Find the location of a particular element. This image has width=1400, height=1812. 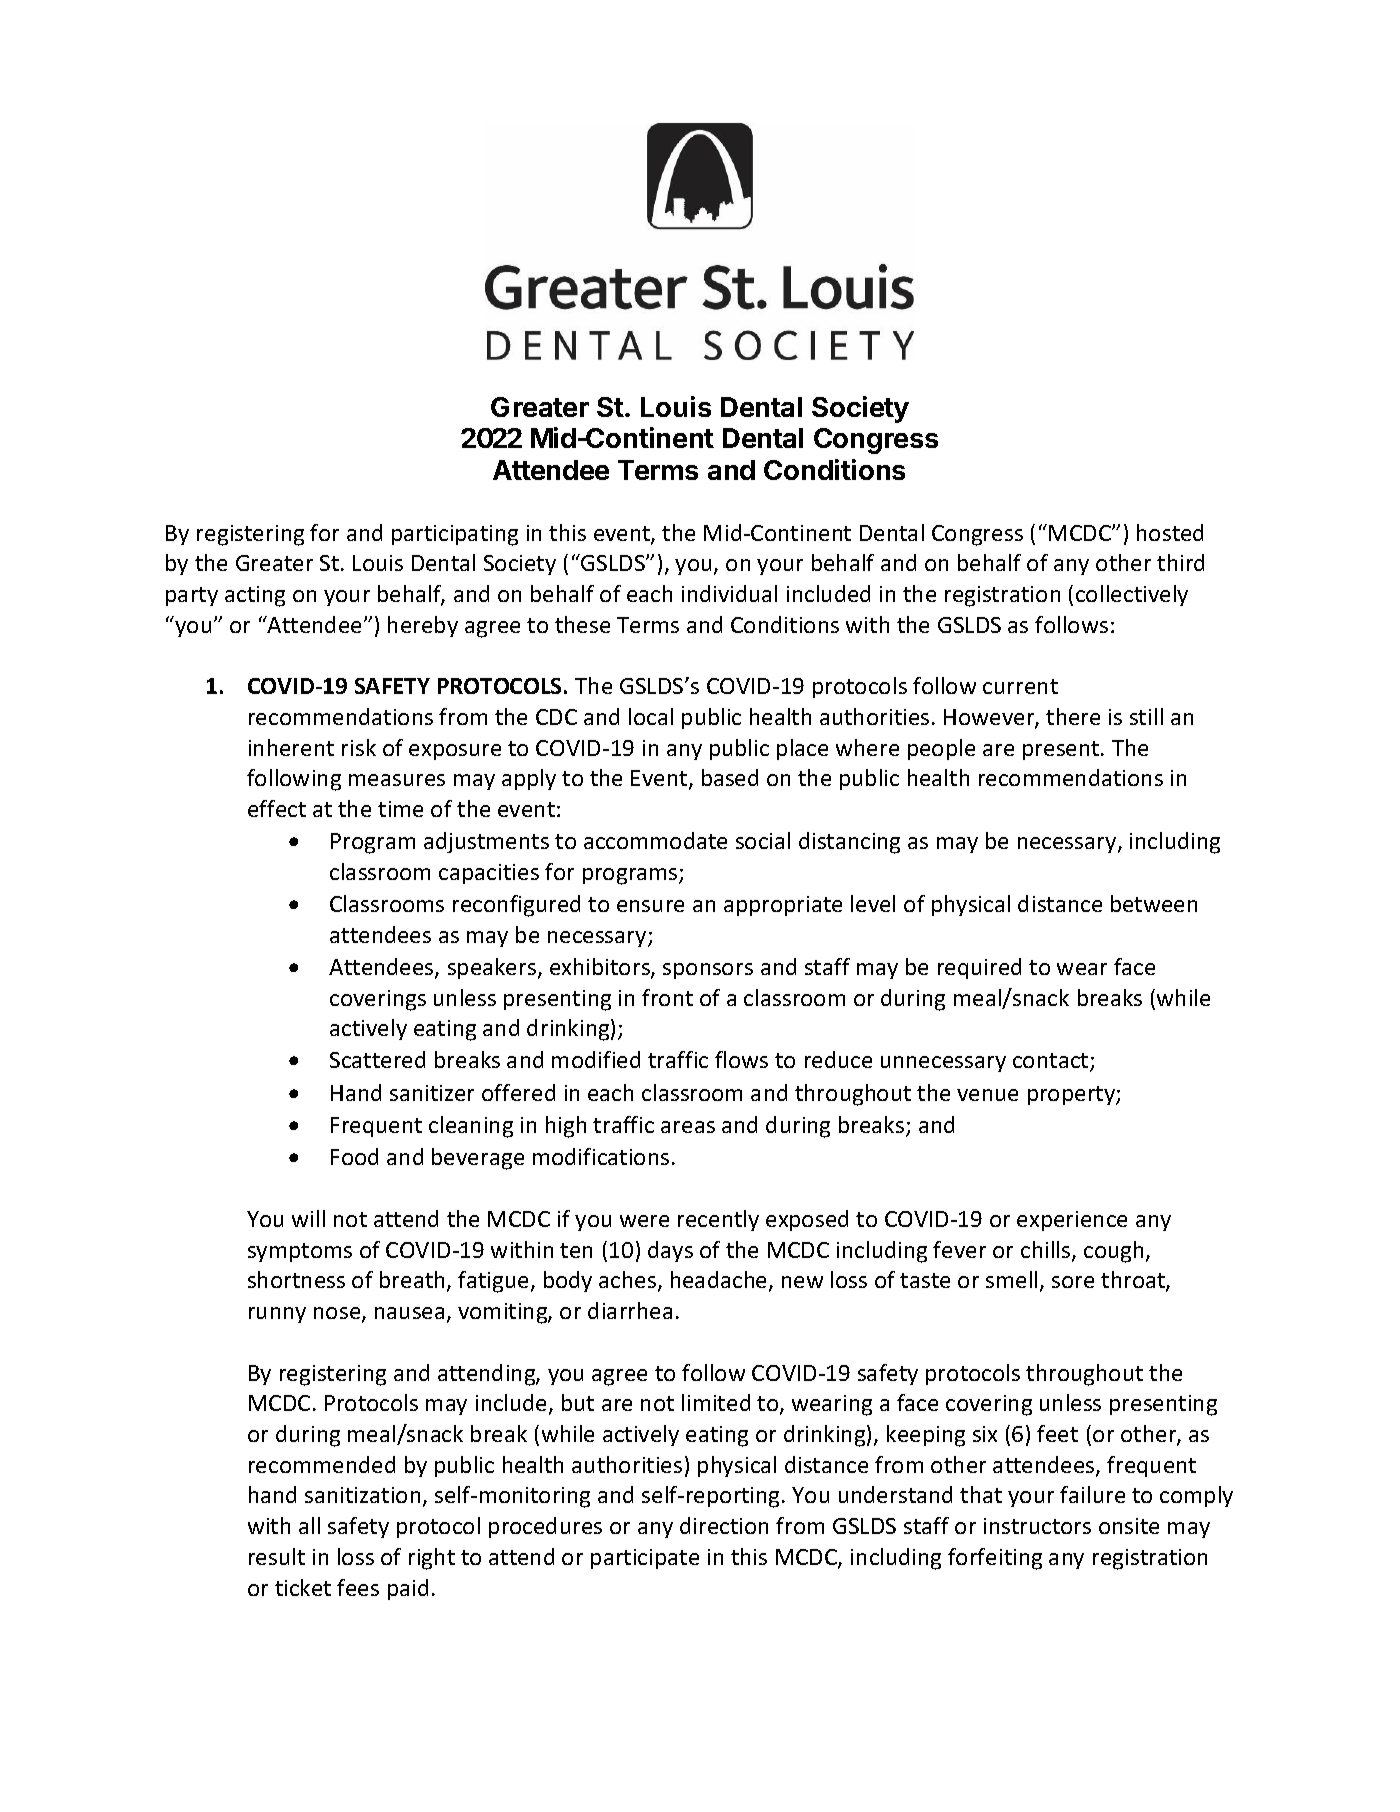

effect is located at coordinates (277, 808).
